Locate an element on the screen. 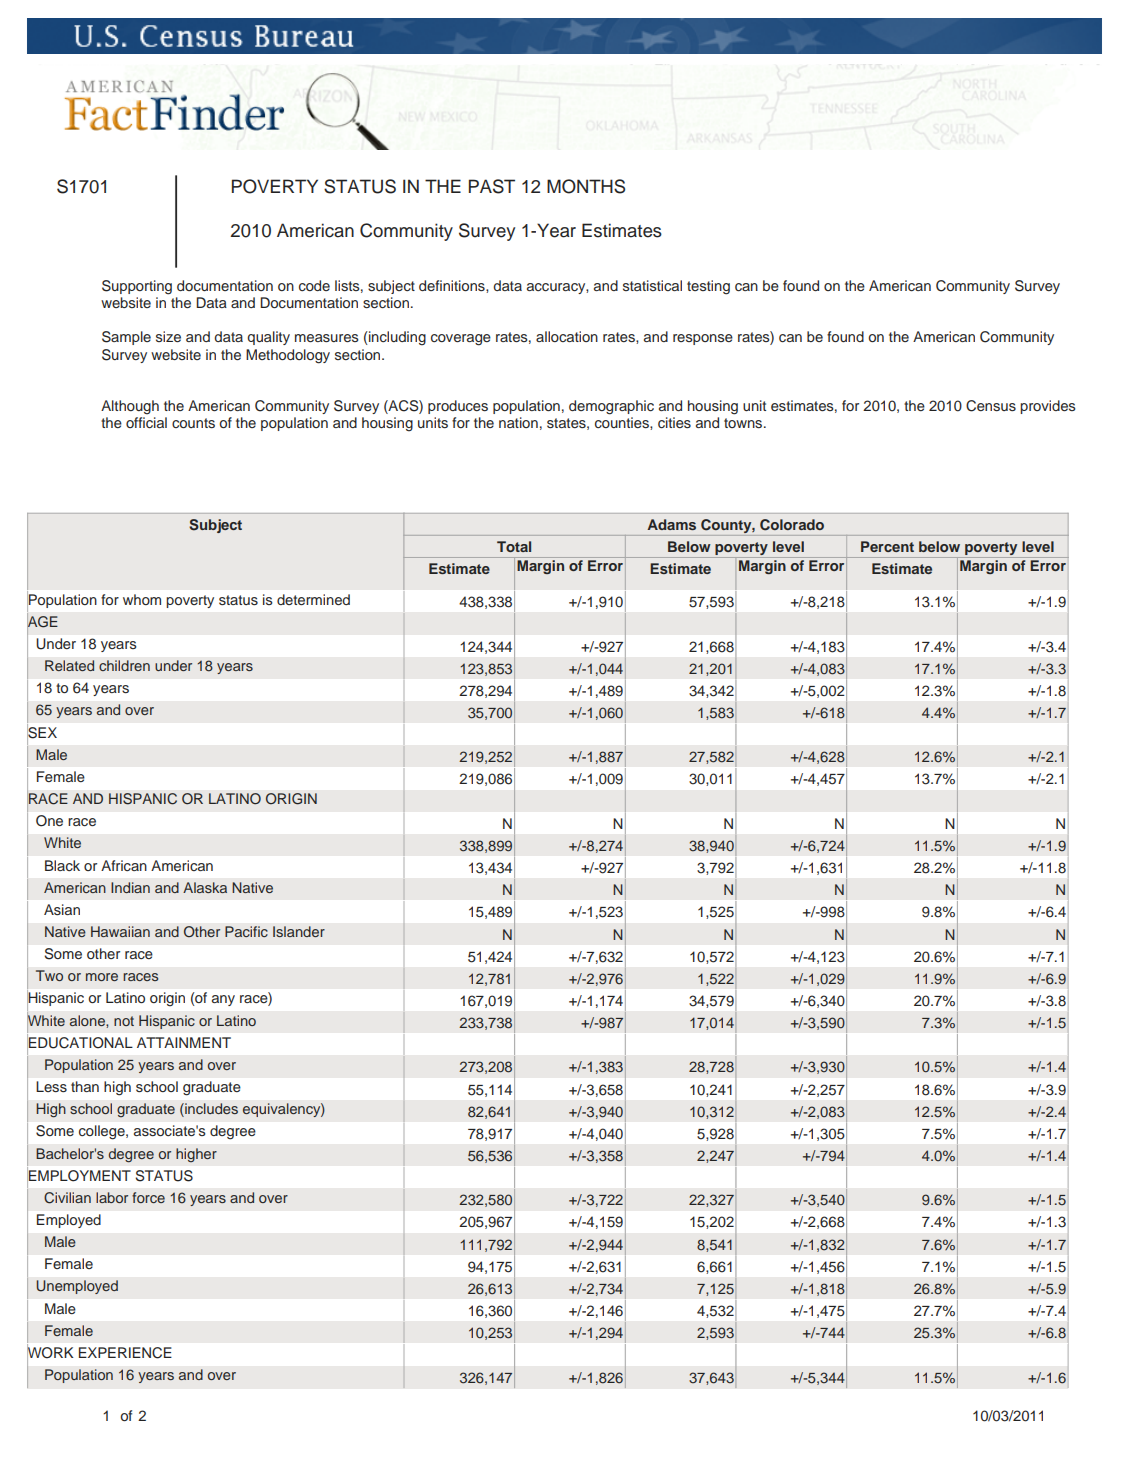 The image size is (1129, 1462). Islander is located at coordinates (299, 931).
